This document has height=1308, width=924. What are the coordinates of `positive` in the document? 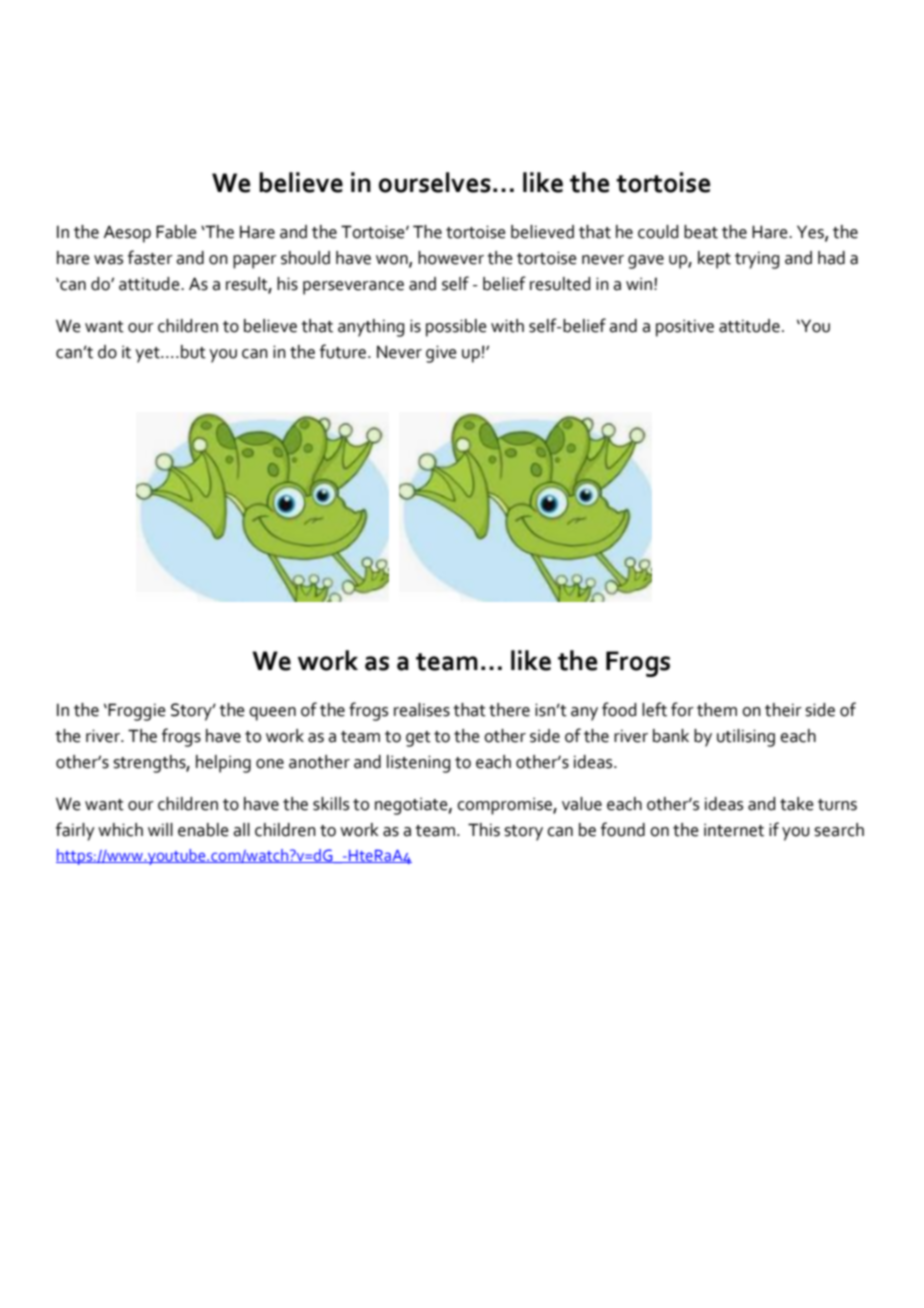 It's located at (685, 328).
